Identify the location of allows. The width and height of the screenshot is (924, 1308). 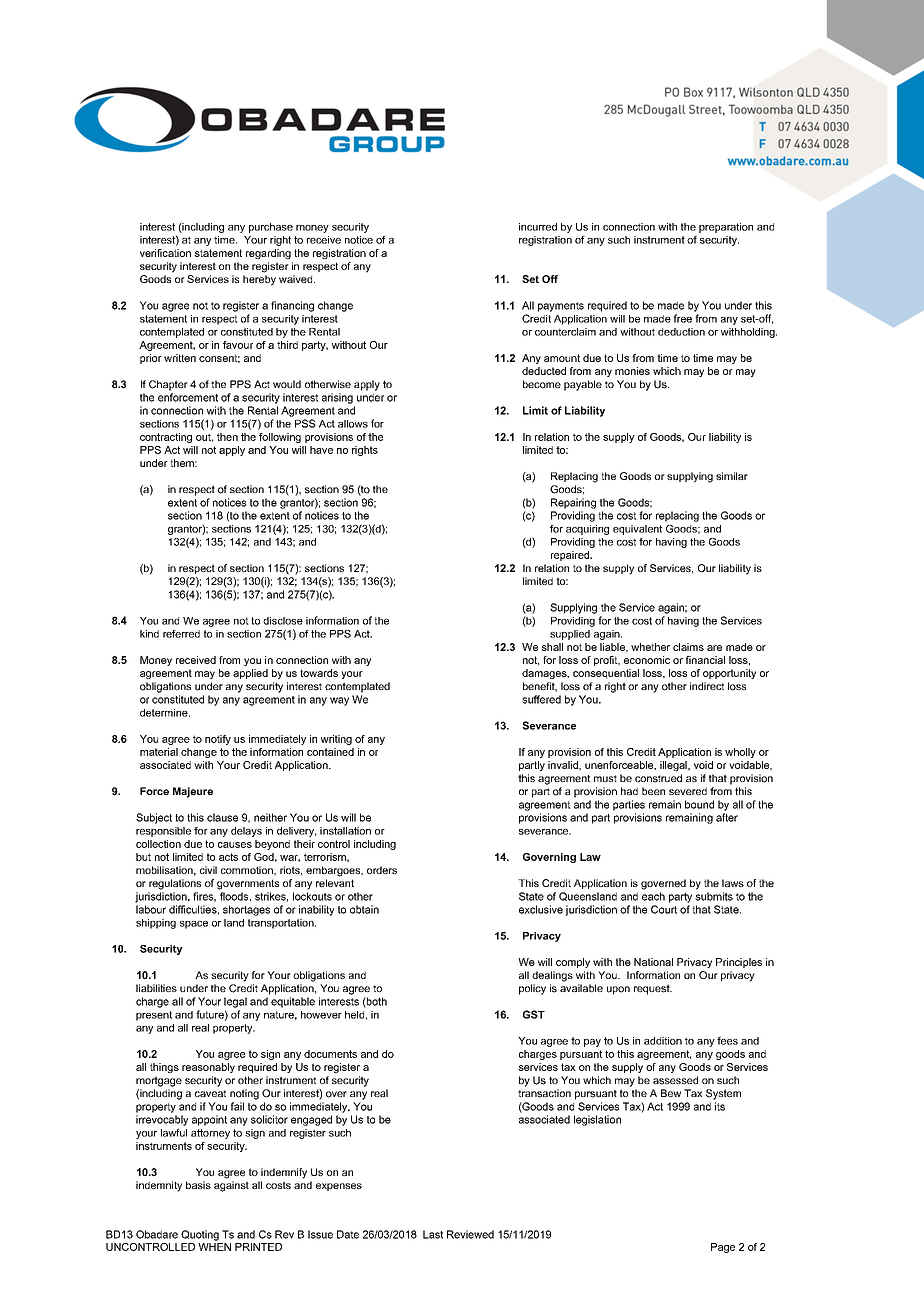
(353, 424).
